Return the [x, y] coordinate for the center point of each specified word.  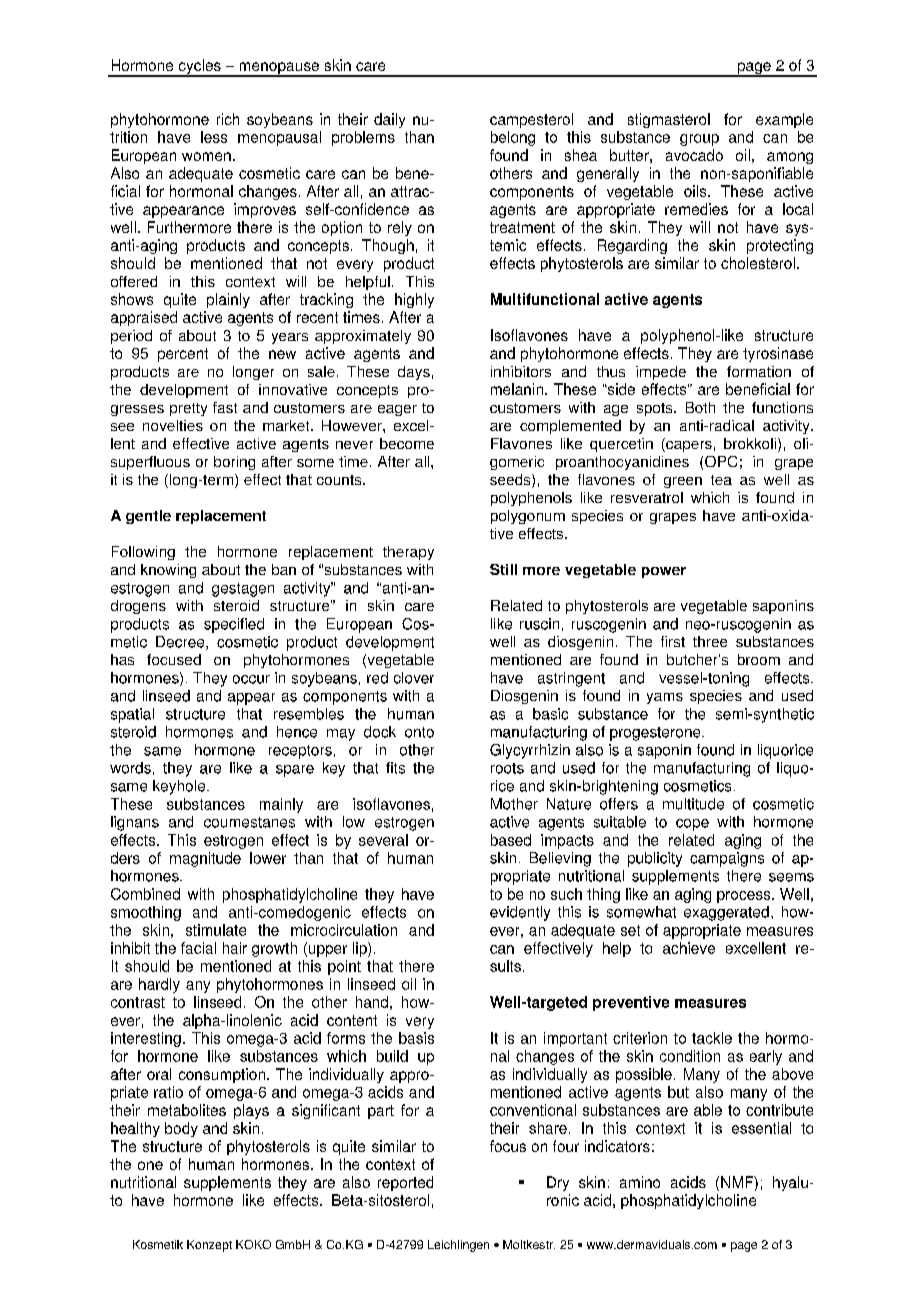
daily [389, 120]
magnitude [205, 859]
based [511, 840]
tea [721, 480]
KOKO [253, 1244]
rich [228, 119]
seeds [511, 481]
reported [405, 1183]
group [699, 140]
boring [234, 463]
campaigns [727, 859]
